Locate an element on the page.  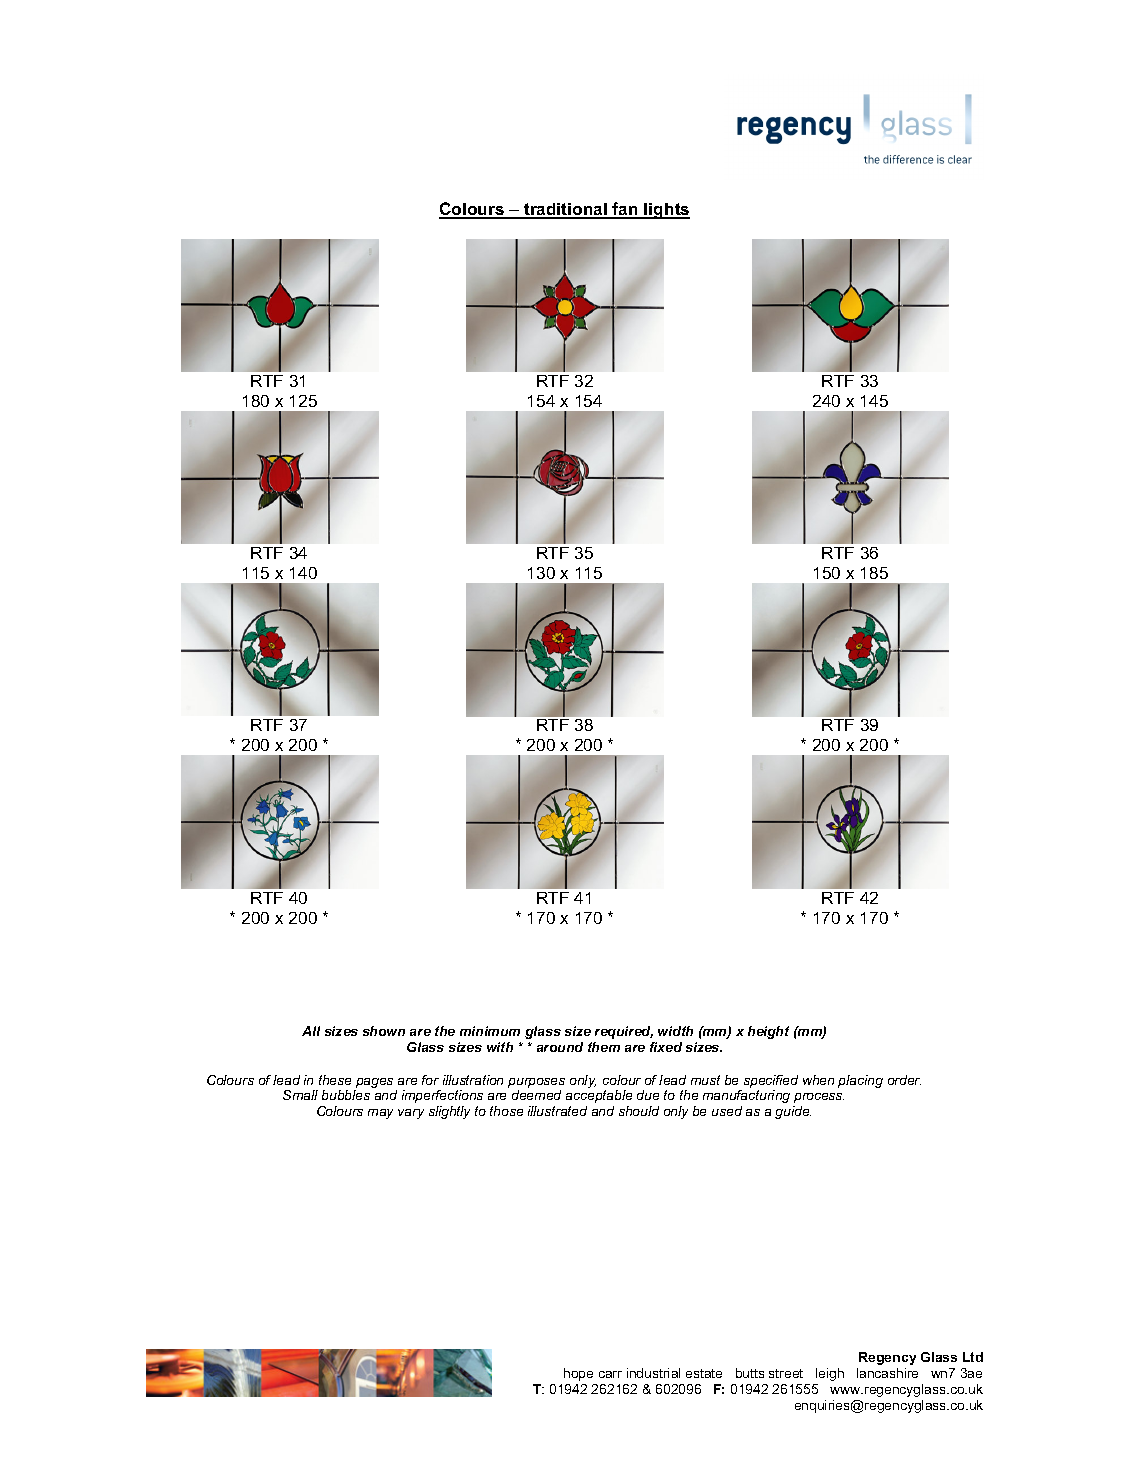
required is located at coordinates (624, 1032).
